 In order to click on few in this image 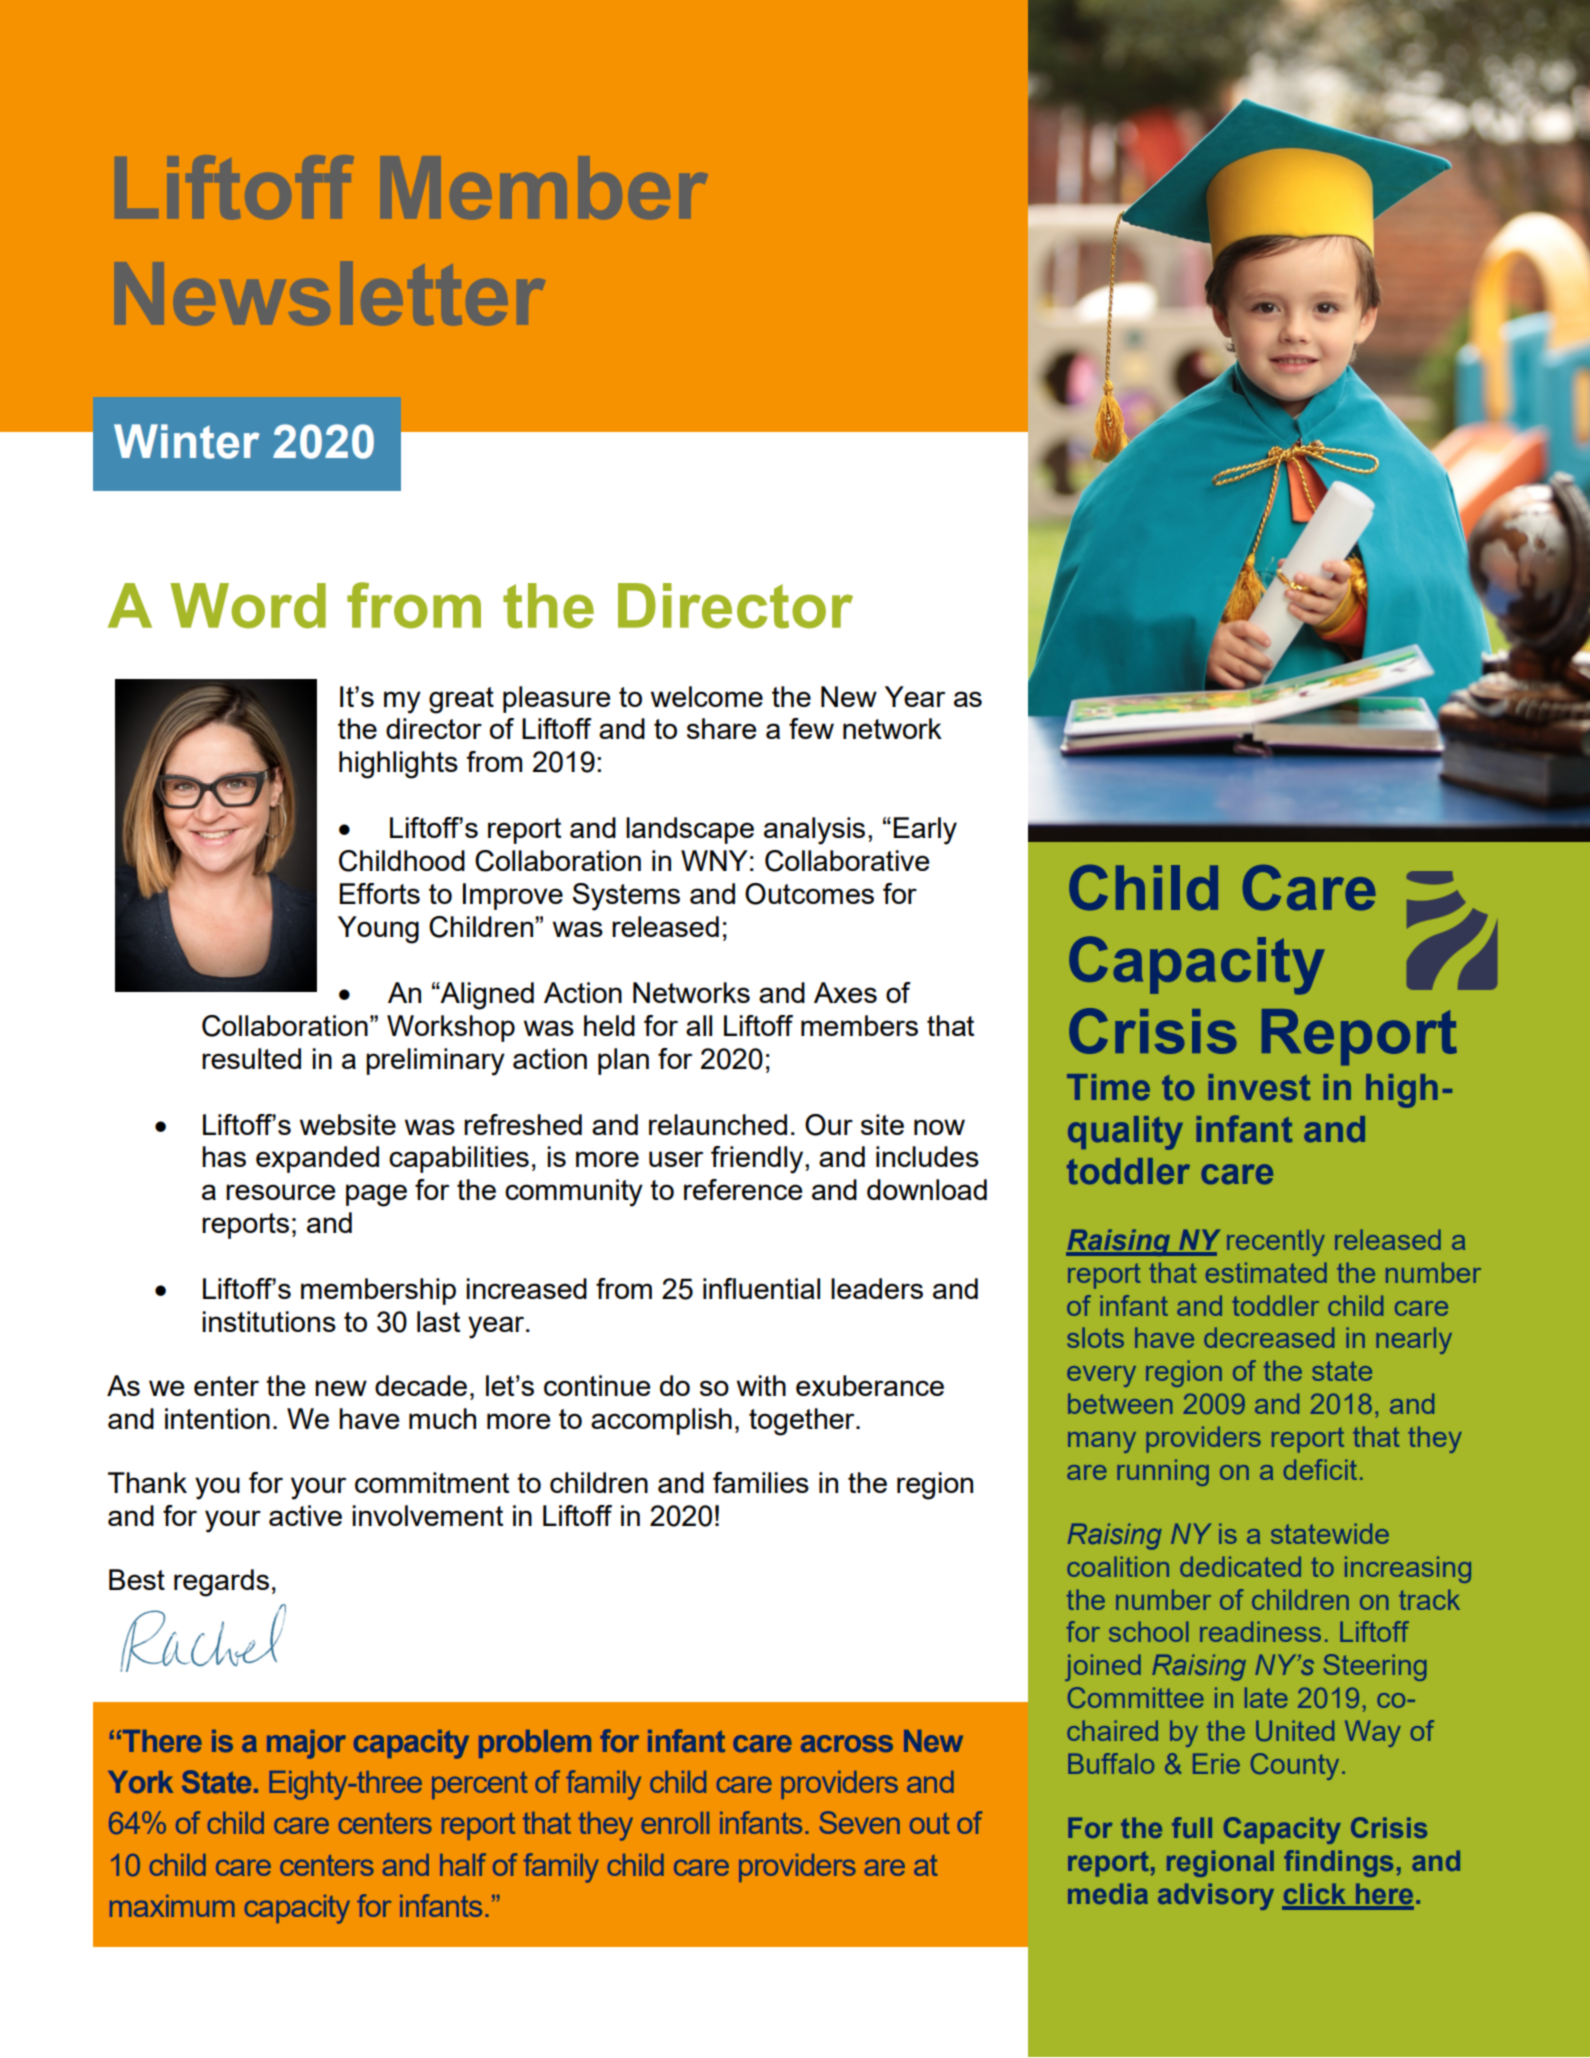, I will do `click(811, 728)`.
